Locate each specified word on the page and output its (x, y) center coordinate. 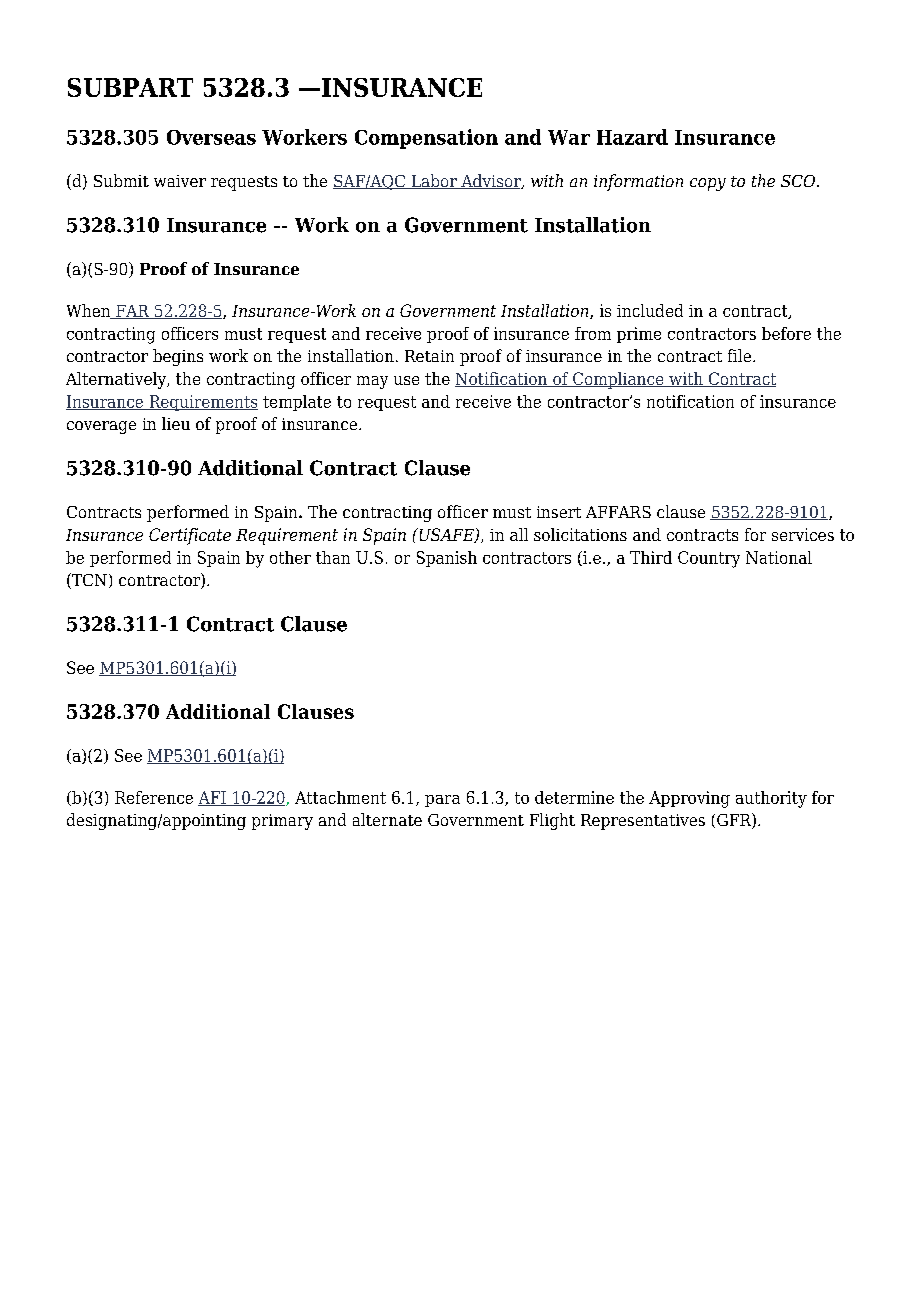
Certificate (190, 536)
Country (709, 559)
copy (708, 184)
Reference (154, 797)
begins (178, 357)
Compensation (426, 139)
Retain (429, 356)
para (442, 801)
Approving (689, 799)
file (739, 355)
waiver (180, 181)
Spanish (447, 559)
